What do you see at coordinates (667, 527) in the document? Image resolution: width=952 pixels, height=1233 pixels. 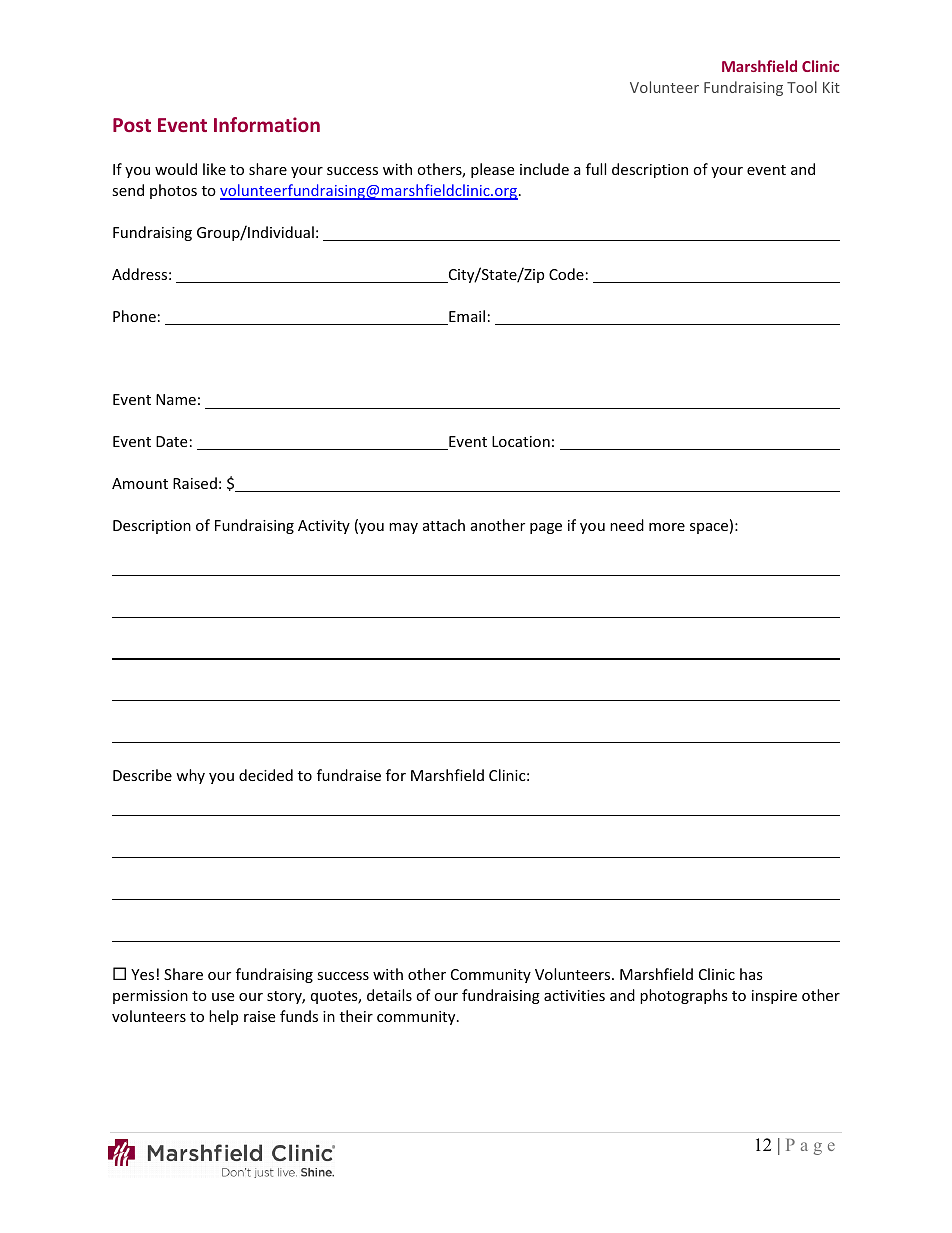 I see `more` at bounding box center [667, 527].
